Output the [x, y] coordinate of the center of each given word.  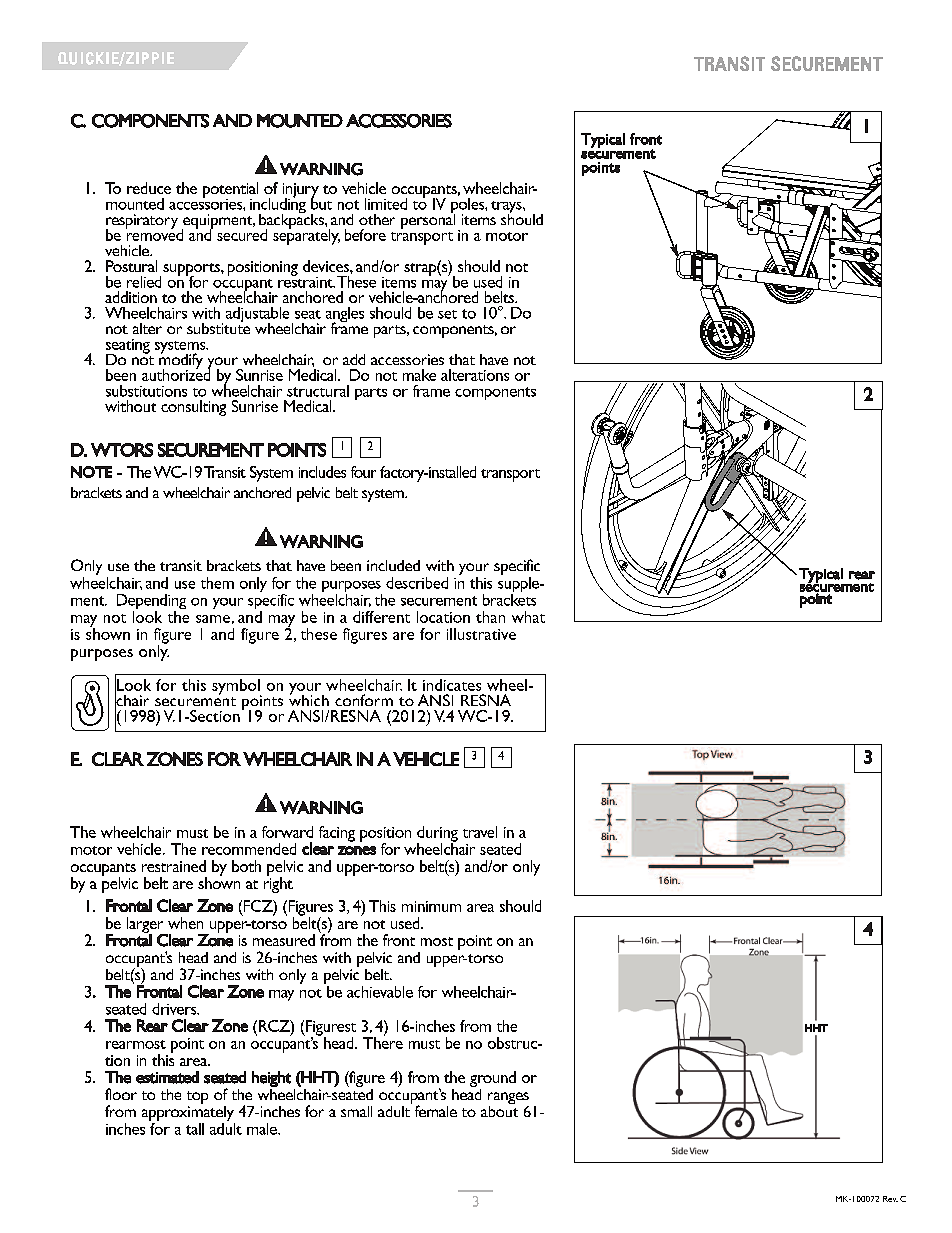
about [499, 1110]
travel [480, 832]
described [417, 583]
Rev [890, 1199]
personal [428, 220]
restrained [174, 866]
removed [154, 234]
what [528, 617]
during [437, 835]
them [217, 583]
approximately [188, 1113]
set [447, 314]
